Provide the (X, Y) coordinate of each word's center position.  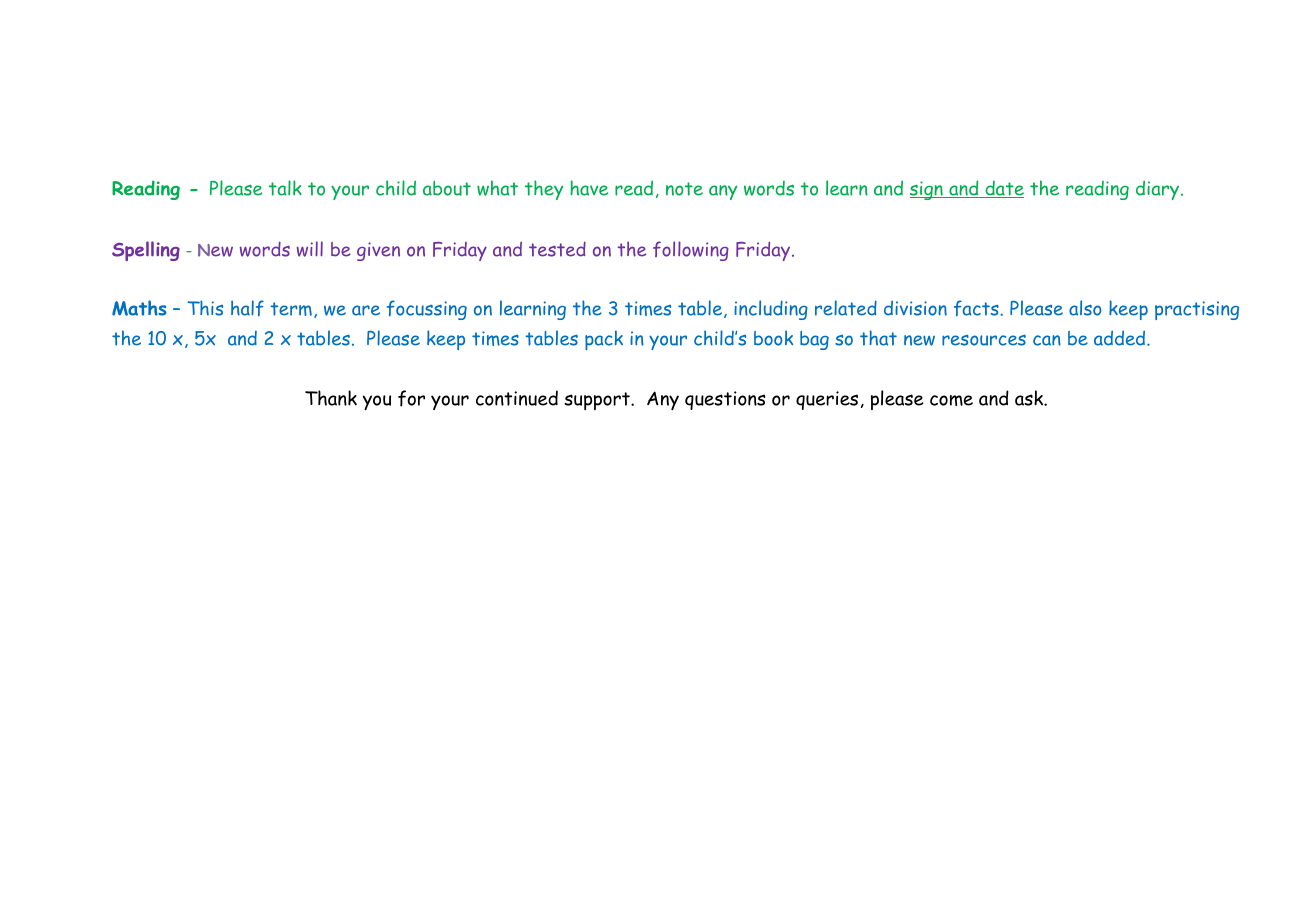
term (291, 309)
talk (285, 188)
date (1003, 189)
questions (725, 400)
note (684, 189)
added (1119, 338)
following (691, 251)
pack (604, 340)
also (1085, 308)
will (310, 249)
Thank (331, 398)
